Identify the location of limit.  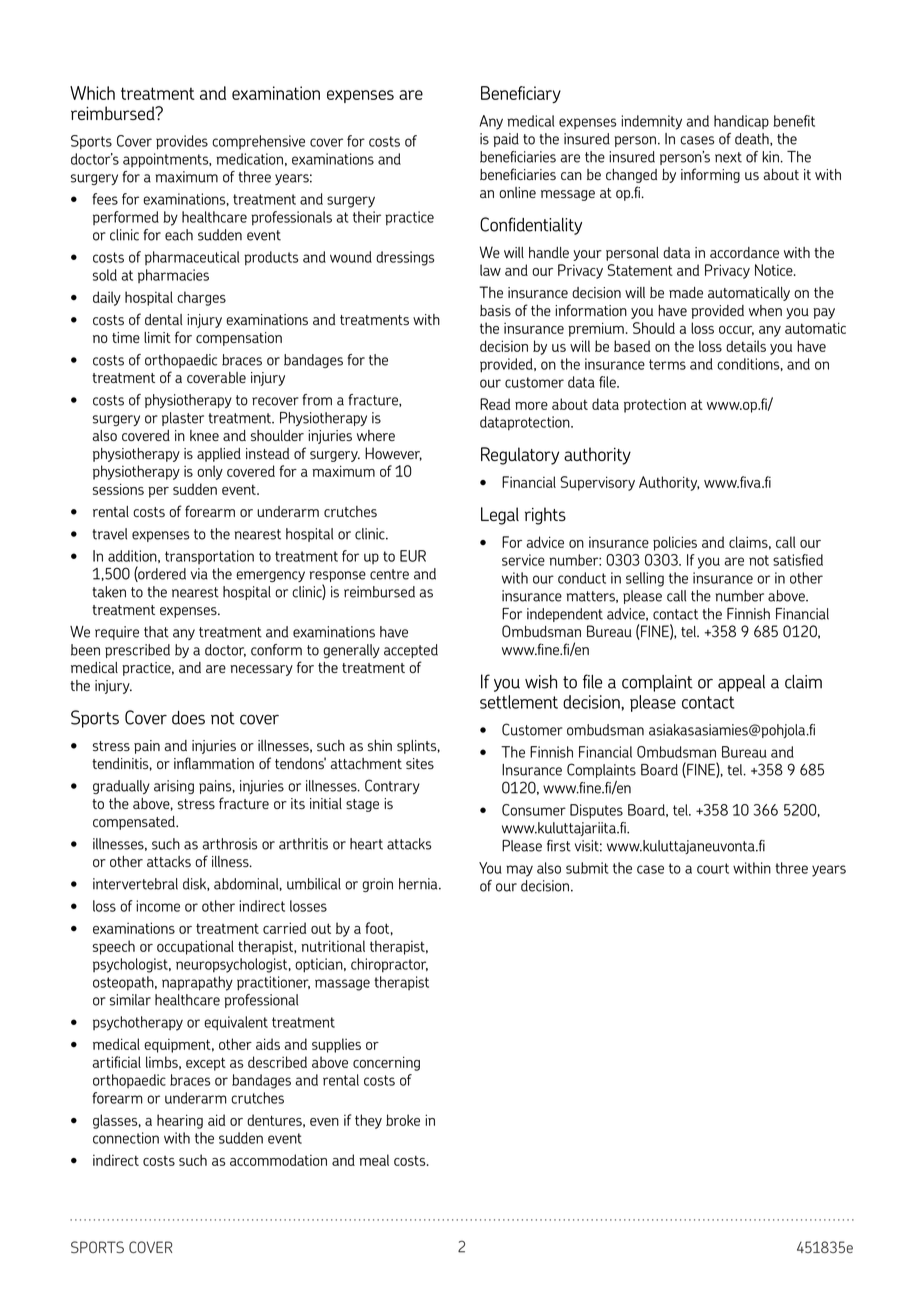
(157, 337).
